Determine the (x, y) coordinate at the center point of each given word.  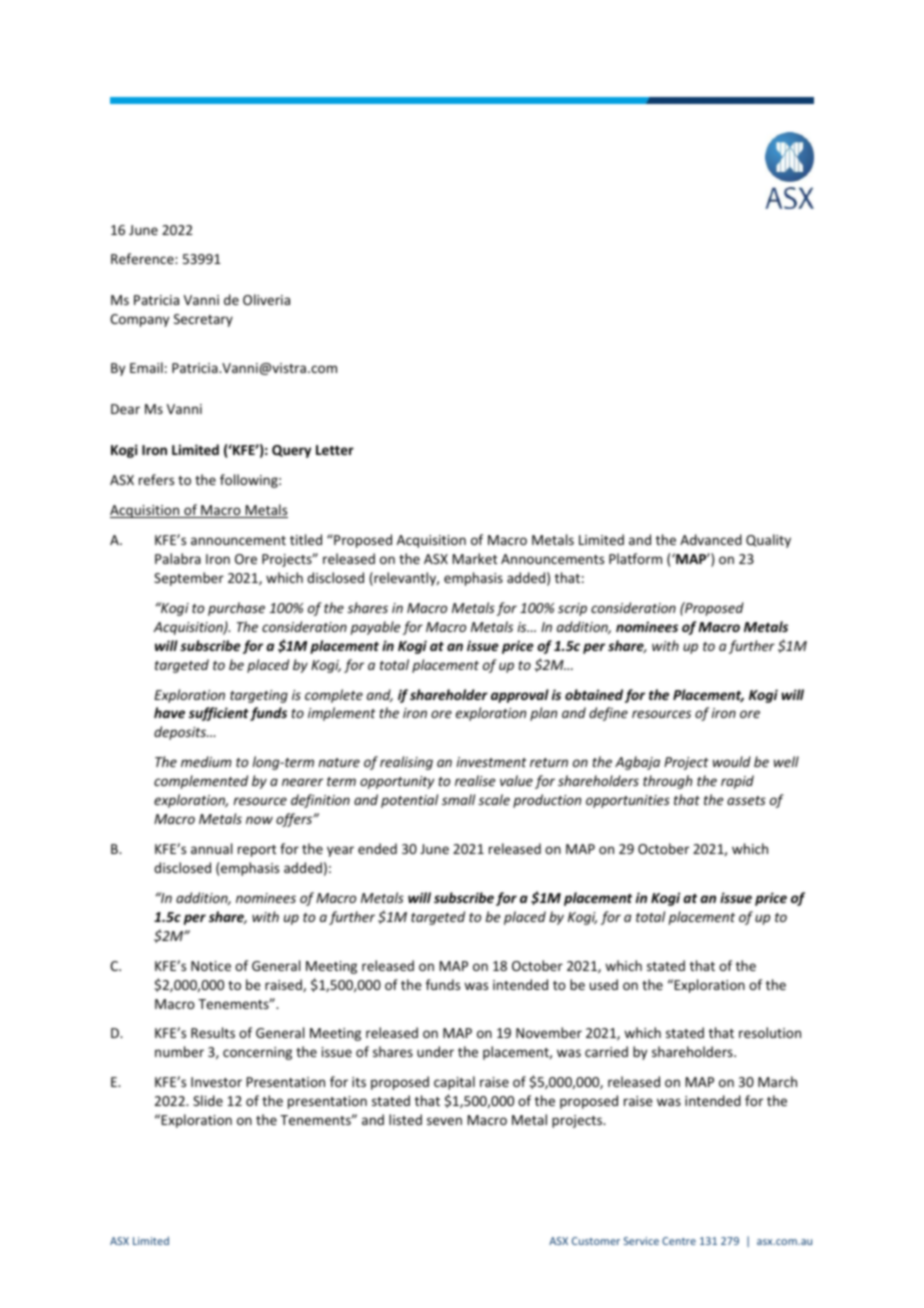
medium (206, 761)
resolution (770, 1032)
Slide (208, 1100)
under (435, 1051)
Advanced (711, 539)
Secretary (203, 320)
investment (492, 762)
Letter (335, 450)
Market (475, 558)
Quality (768, 541)
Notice (211, 966)
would (732, 761)
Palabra (178, 558)
